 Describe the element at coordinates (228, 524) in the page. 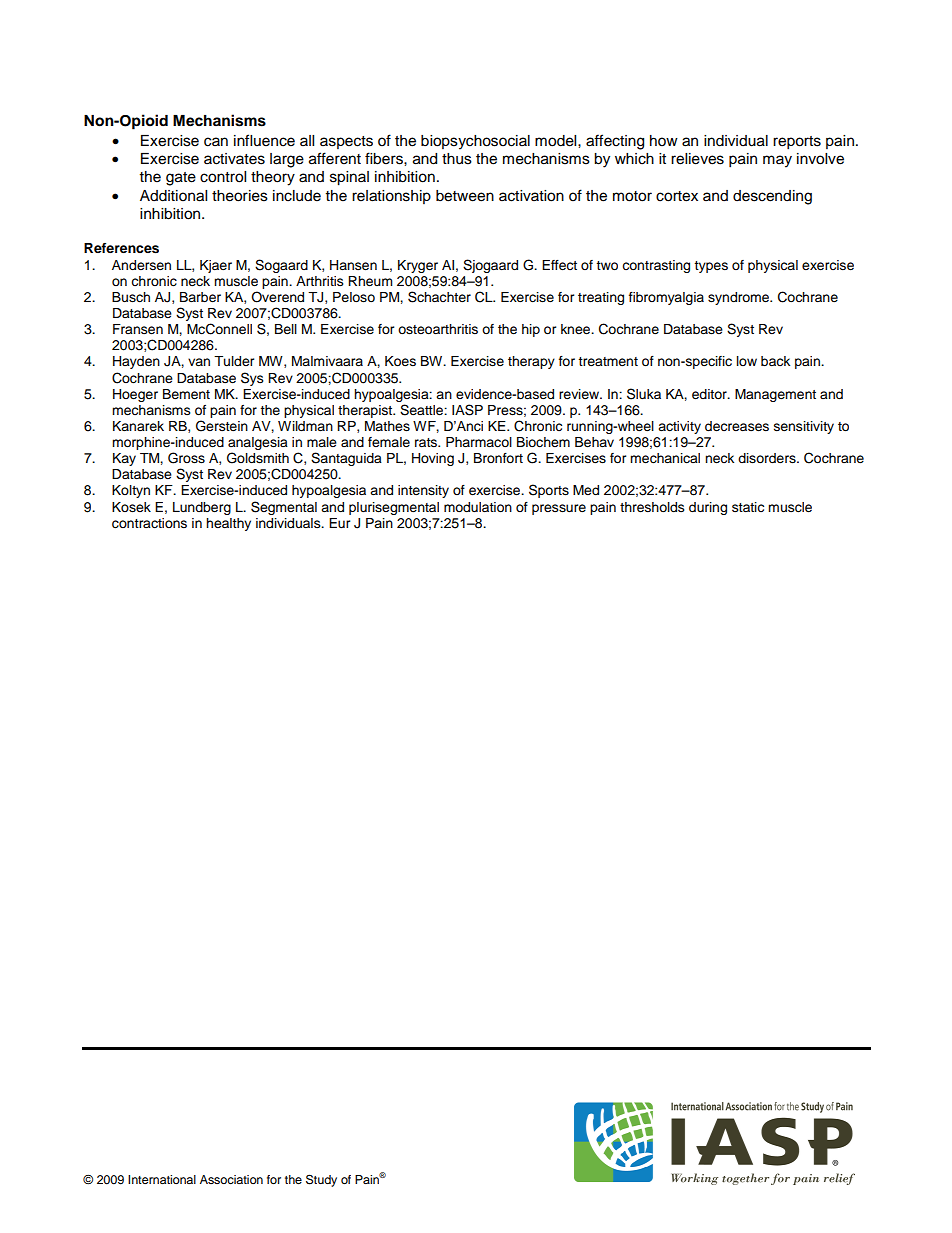

I see `healthy` at that location.
